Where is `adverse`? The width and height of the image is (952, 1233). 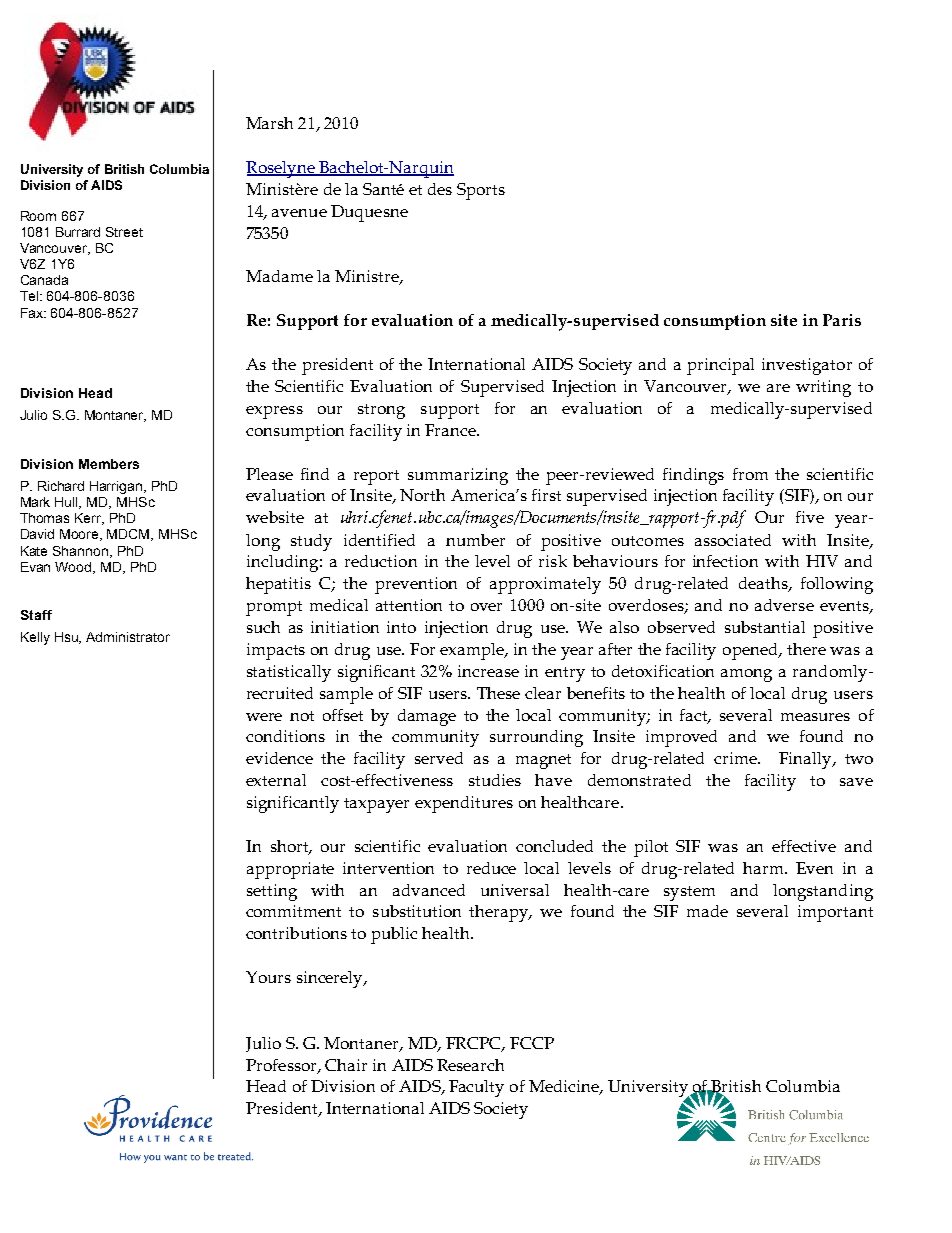
adverse is located at coordinates (784, 605).
